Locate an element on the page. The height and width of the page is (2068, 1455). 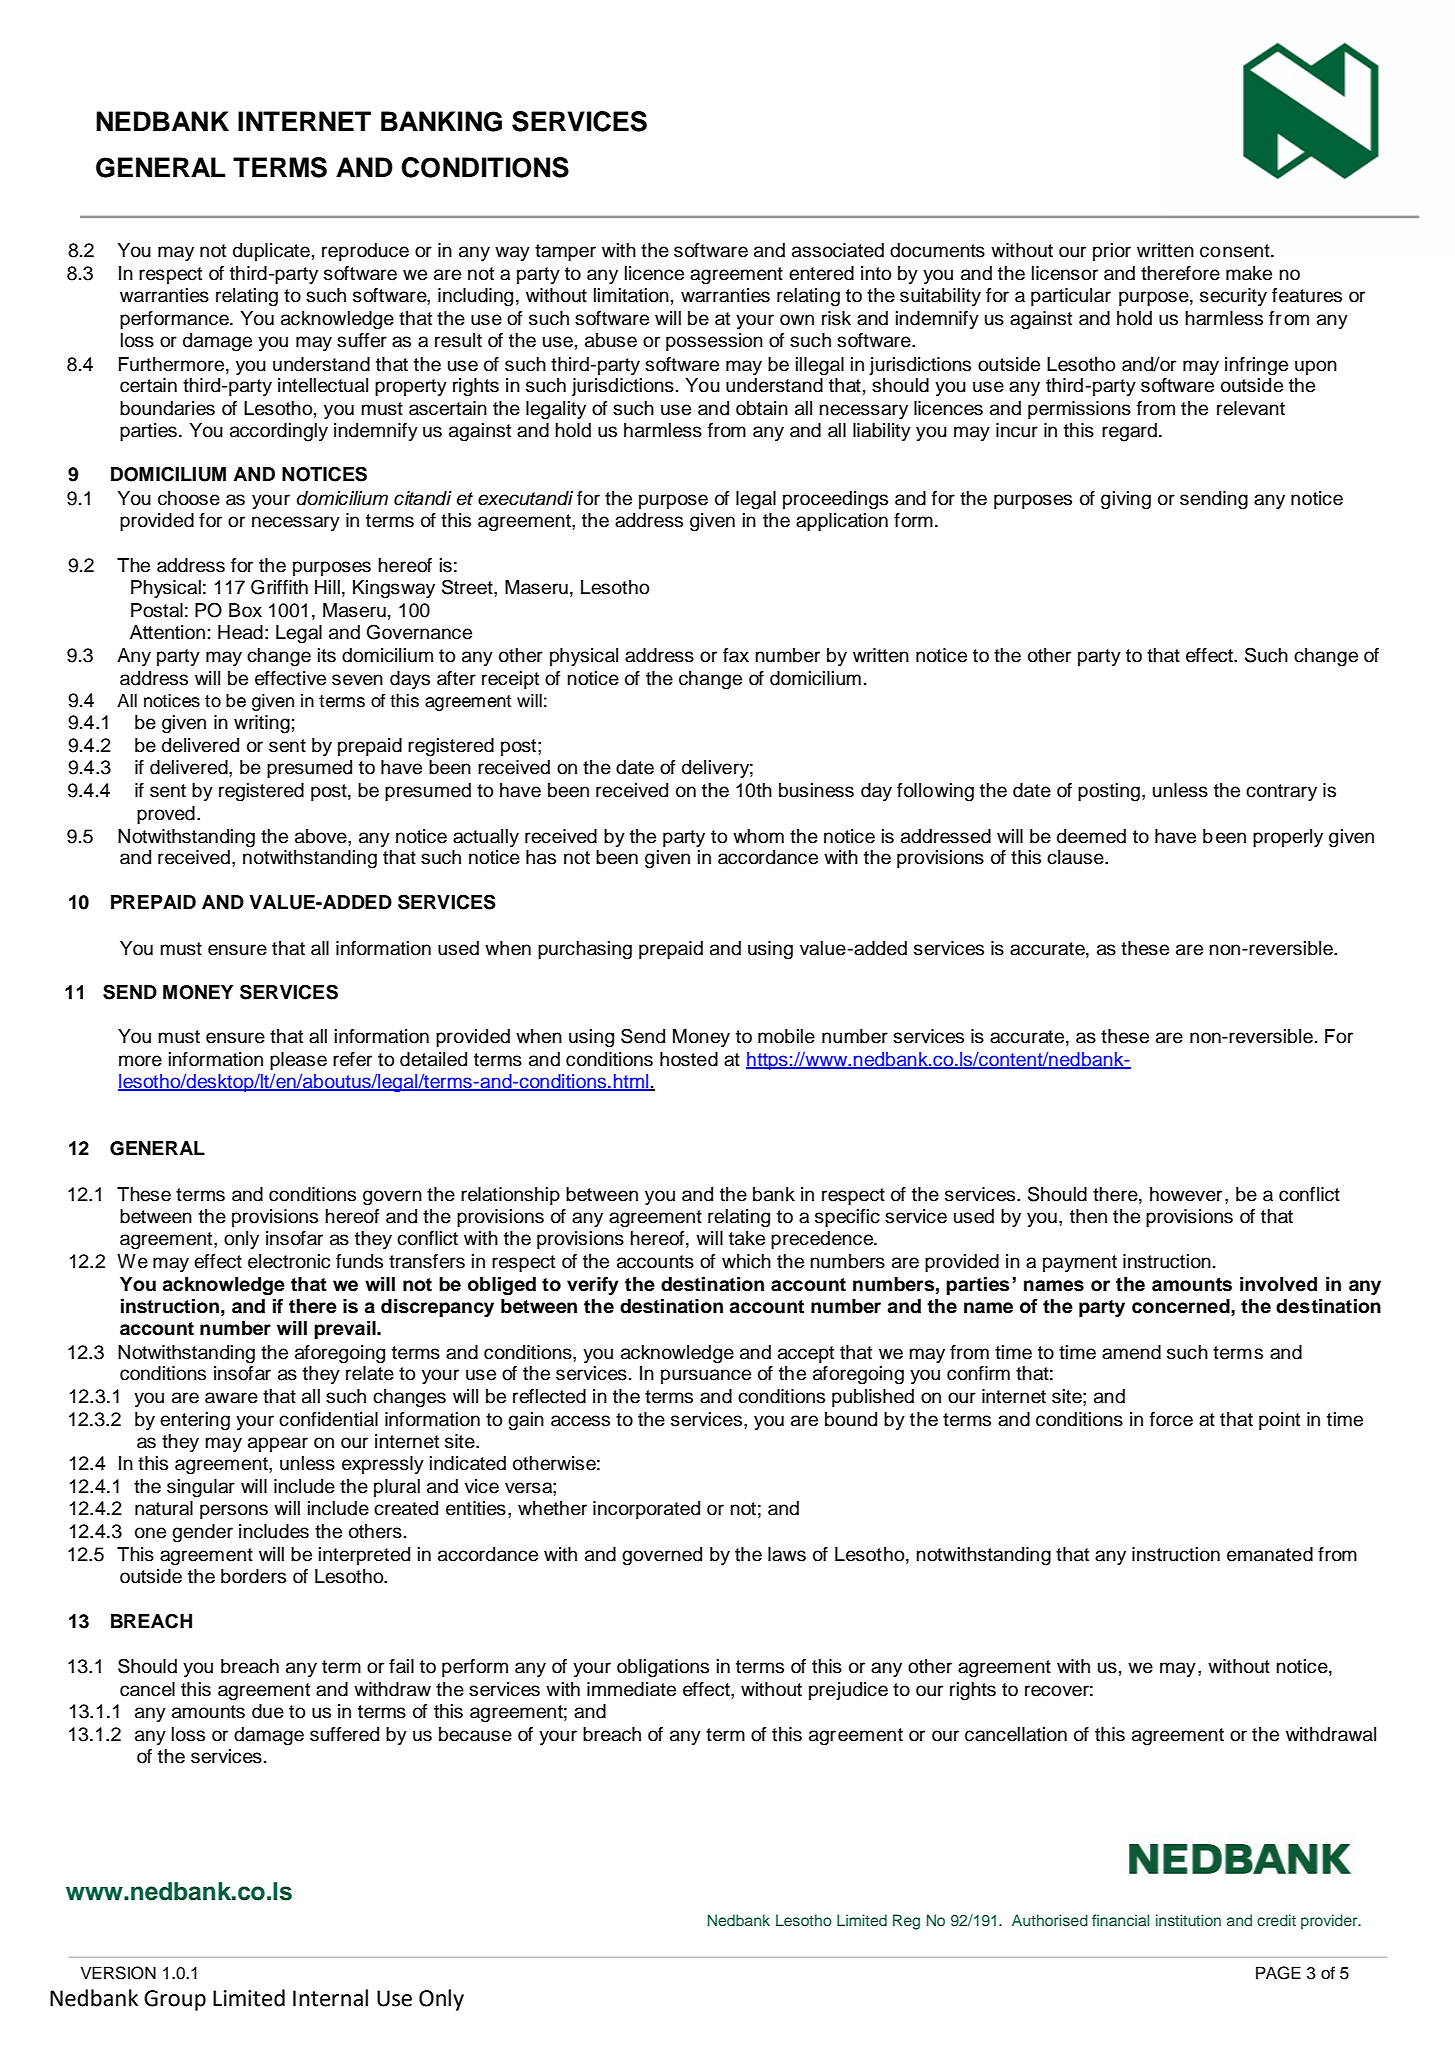
contrary is located at coordinates (1281, 792).
